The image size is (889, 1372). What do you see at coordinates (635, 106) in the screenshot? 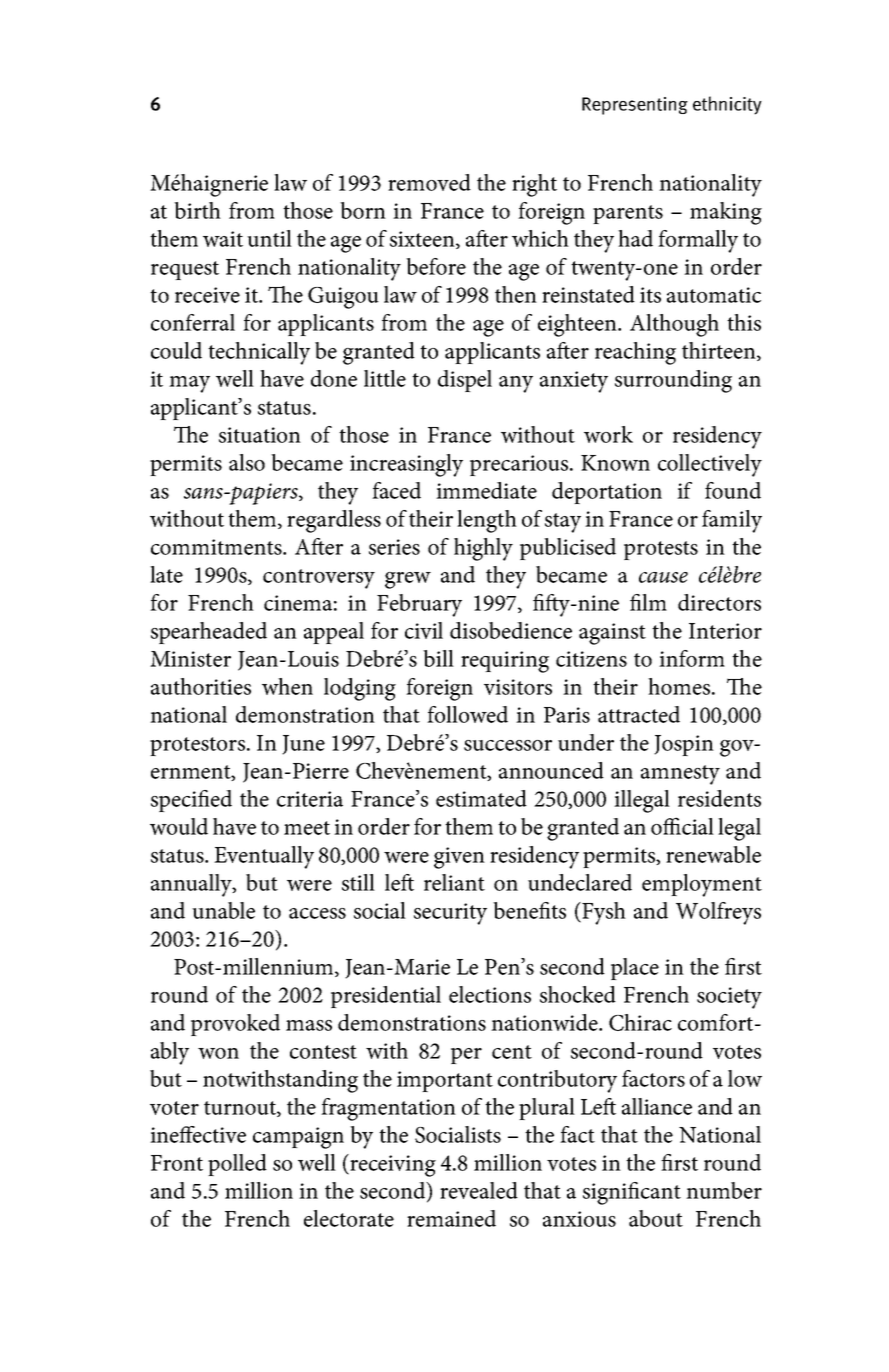
I see `Representing` at bounding box center [635, 106].
